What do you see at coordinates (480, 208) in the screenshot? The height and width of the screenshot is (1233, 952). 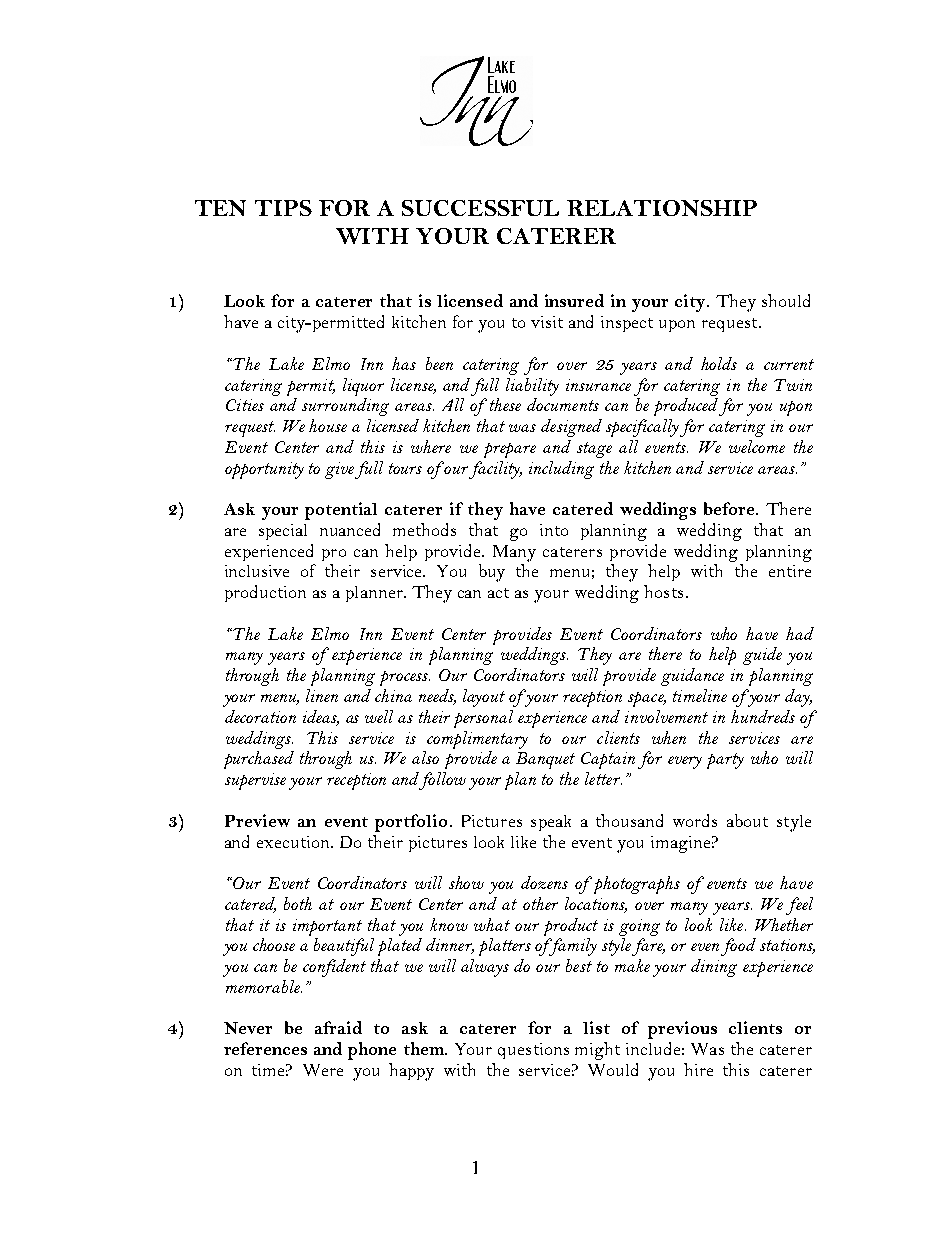 I see `SUCCESSFUL` at bounding box center [480, 208].
